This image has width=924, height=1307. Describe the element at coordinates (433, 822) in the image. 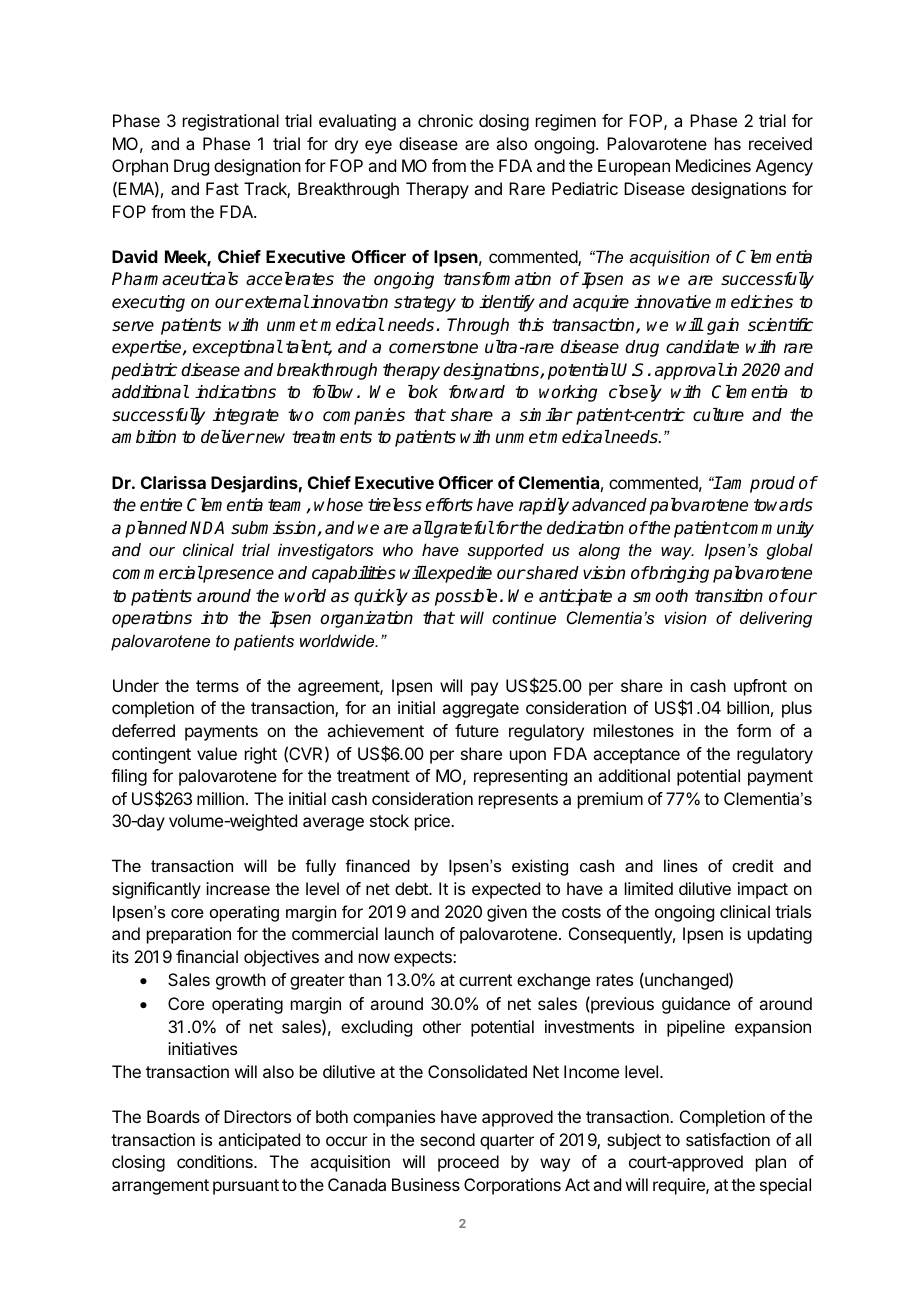

I see `price` at that location.
